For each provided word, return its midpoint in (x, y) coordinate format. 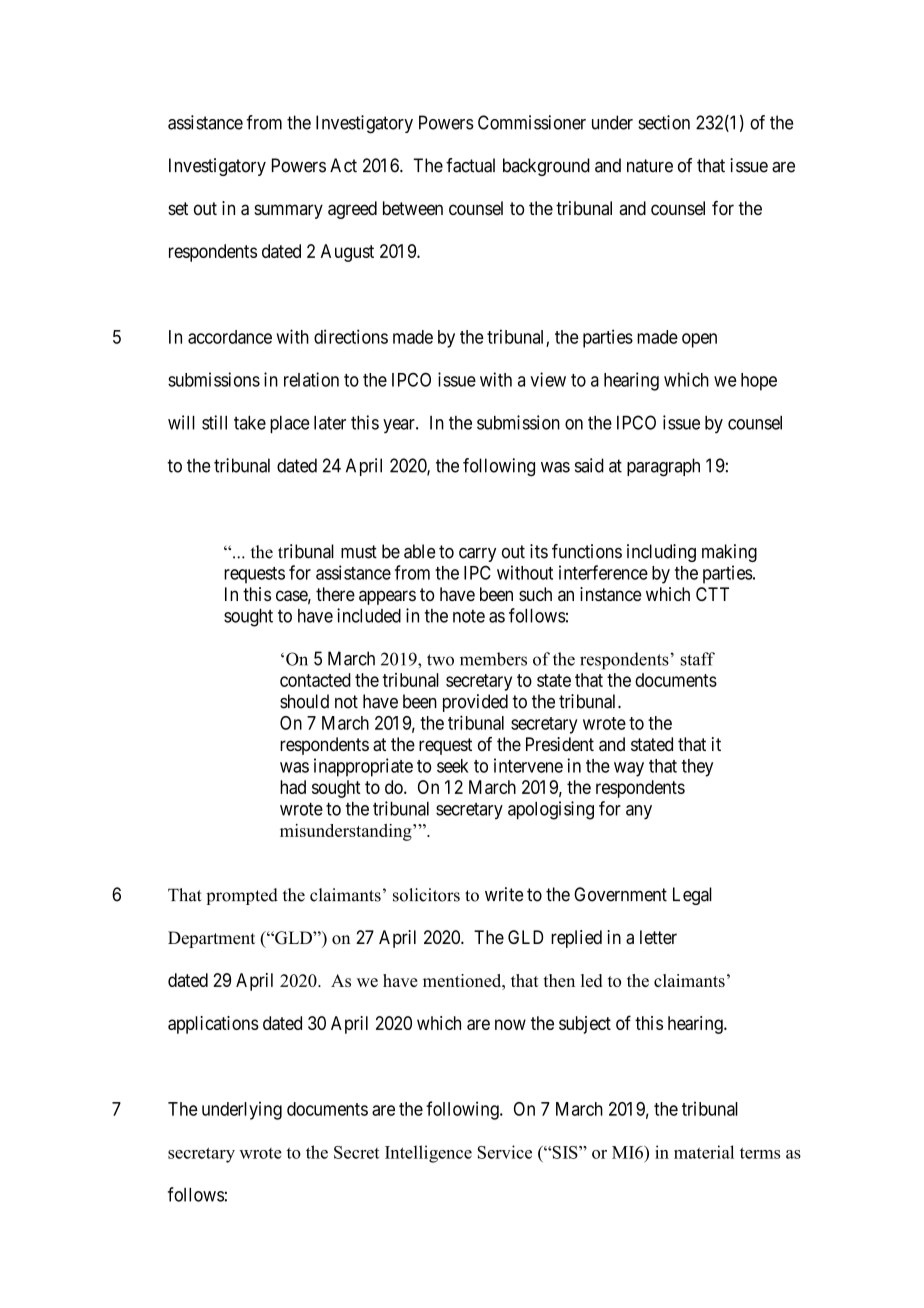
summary (288, 211)
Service (505, 1152)
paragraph (663, 467)
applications (213, 1025)
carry (477, 555)
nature (650, 166)
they (697, 768)
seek (453, 766)
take (250, 423)
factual (470, 165)
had (293, 787)
